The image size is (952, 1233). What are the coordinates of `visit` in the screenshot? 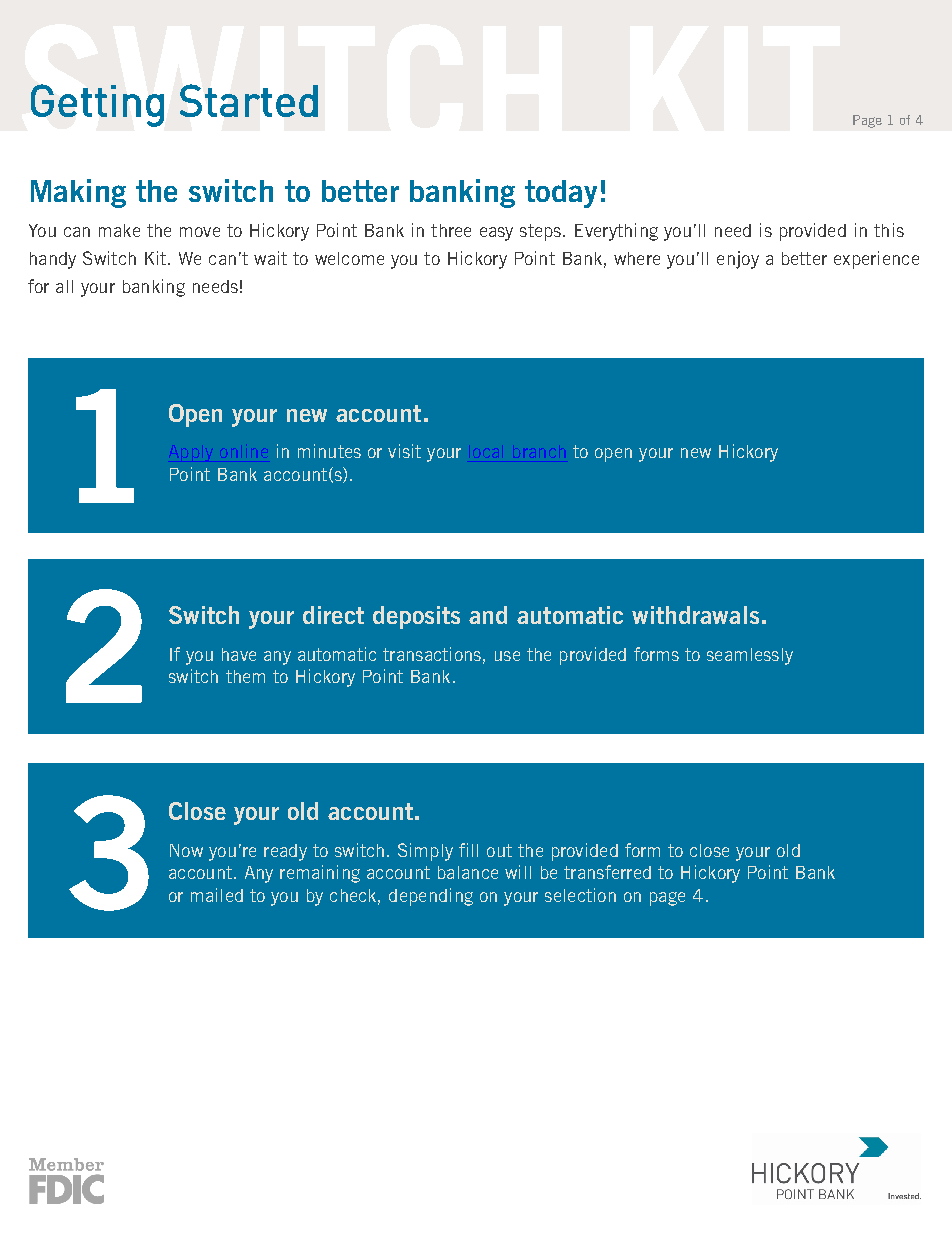 It's located at (404, 451).
